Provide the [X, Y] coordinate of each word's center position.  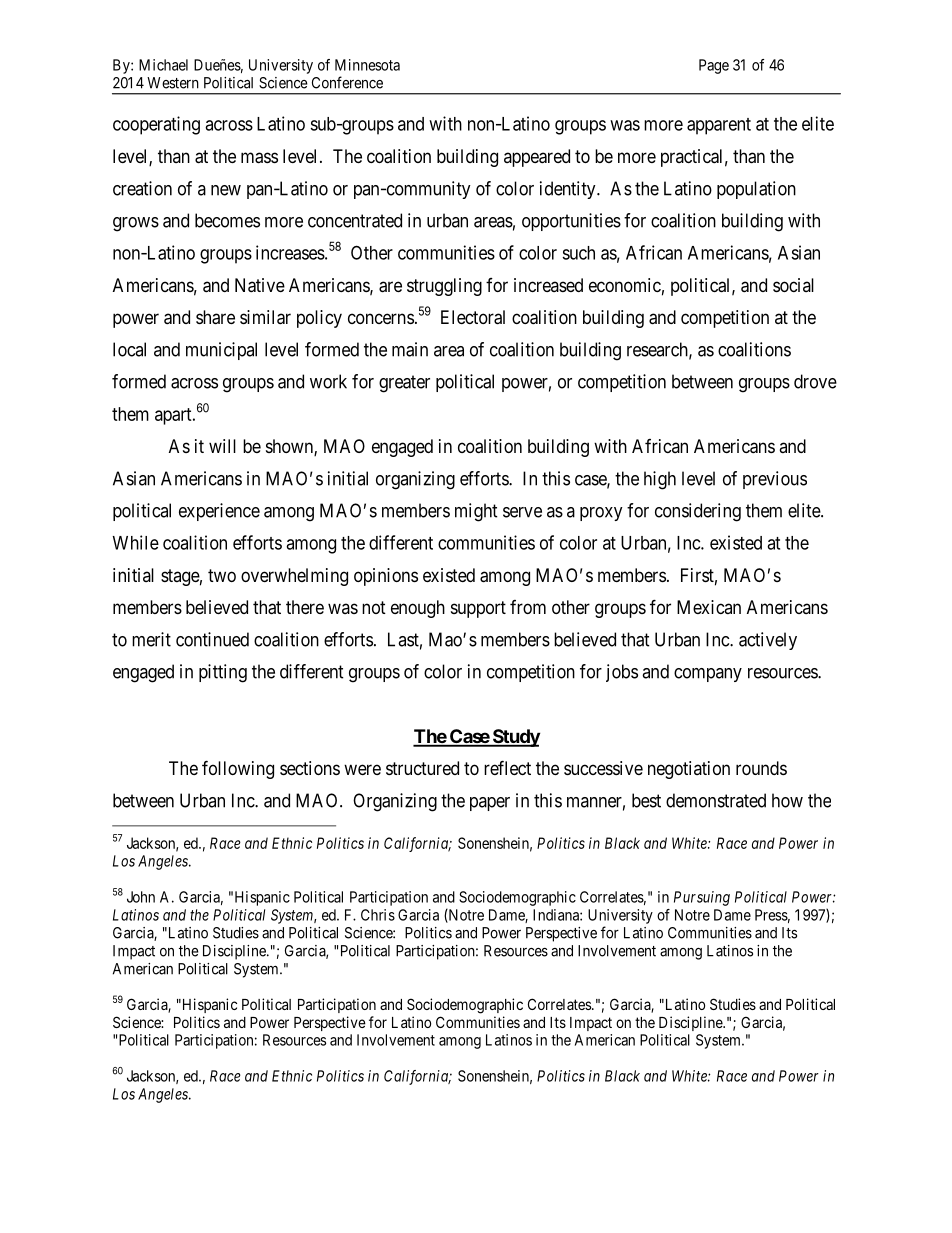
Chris [378, 915]
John [141, 897]
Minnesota [367, 65]
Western [173, 83]
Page [714, 66]
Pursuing [702, 898]
